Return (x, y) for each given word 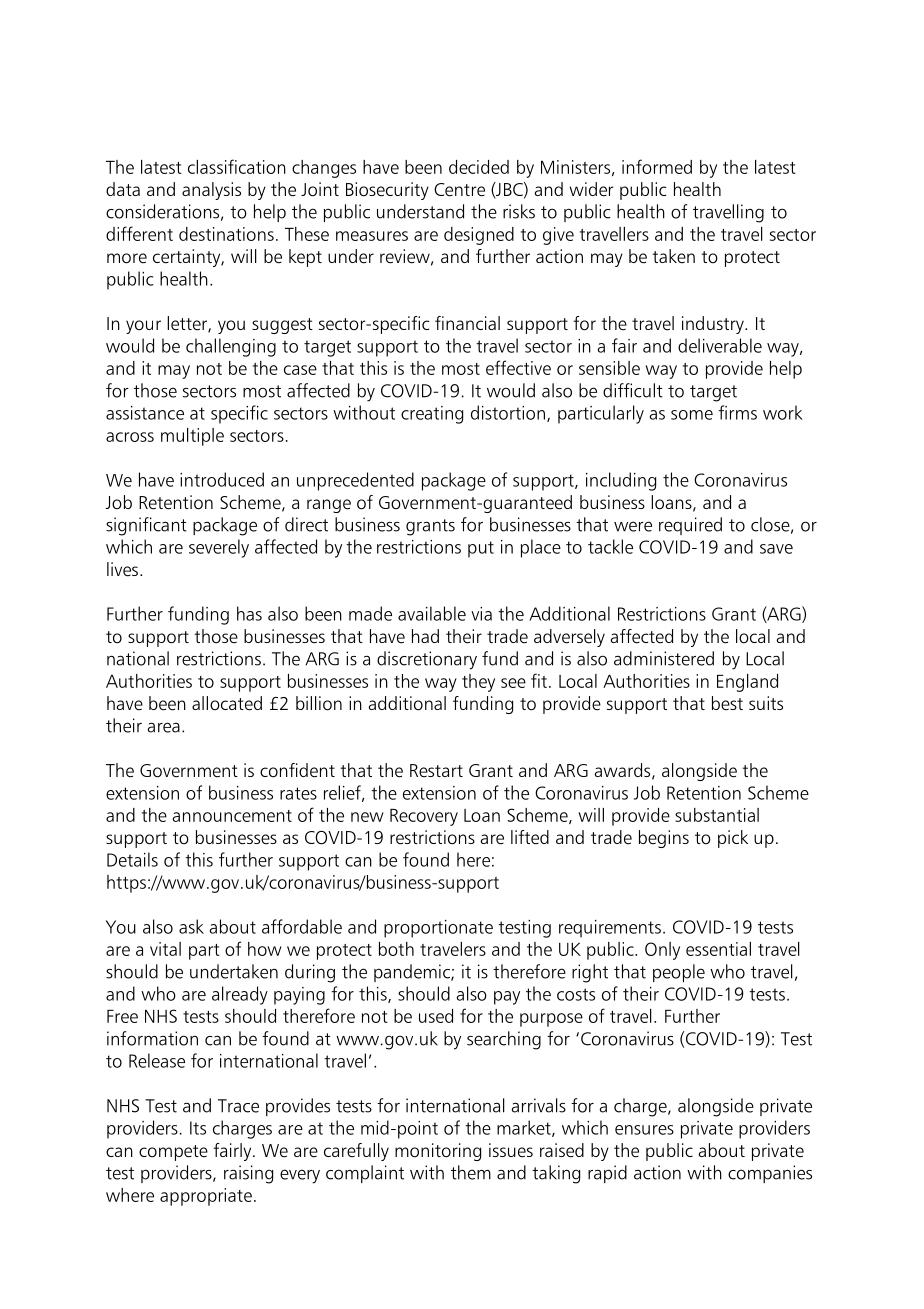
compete (173, 1153)
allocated (227, 703)
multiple (192, 437)
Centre (459, 190)
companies (770, 1174)
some (692, 415)
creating (432, 415)
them (471, 1172)
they (478, 683)
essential (718, 949)
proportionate (438, 929)
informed (657, 166)
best (727, 703)
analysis (211, 191)
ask (191, 926)
